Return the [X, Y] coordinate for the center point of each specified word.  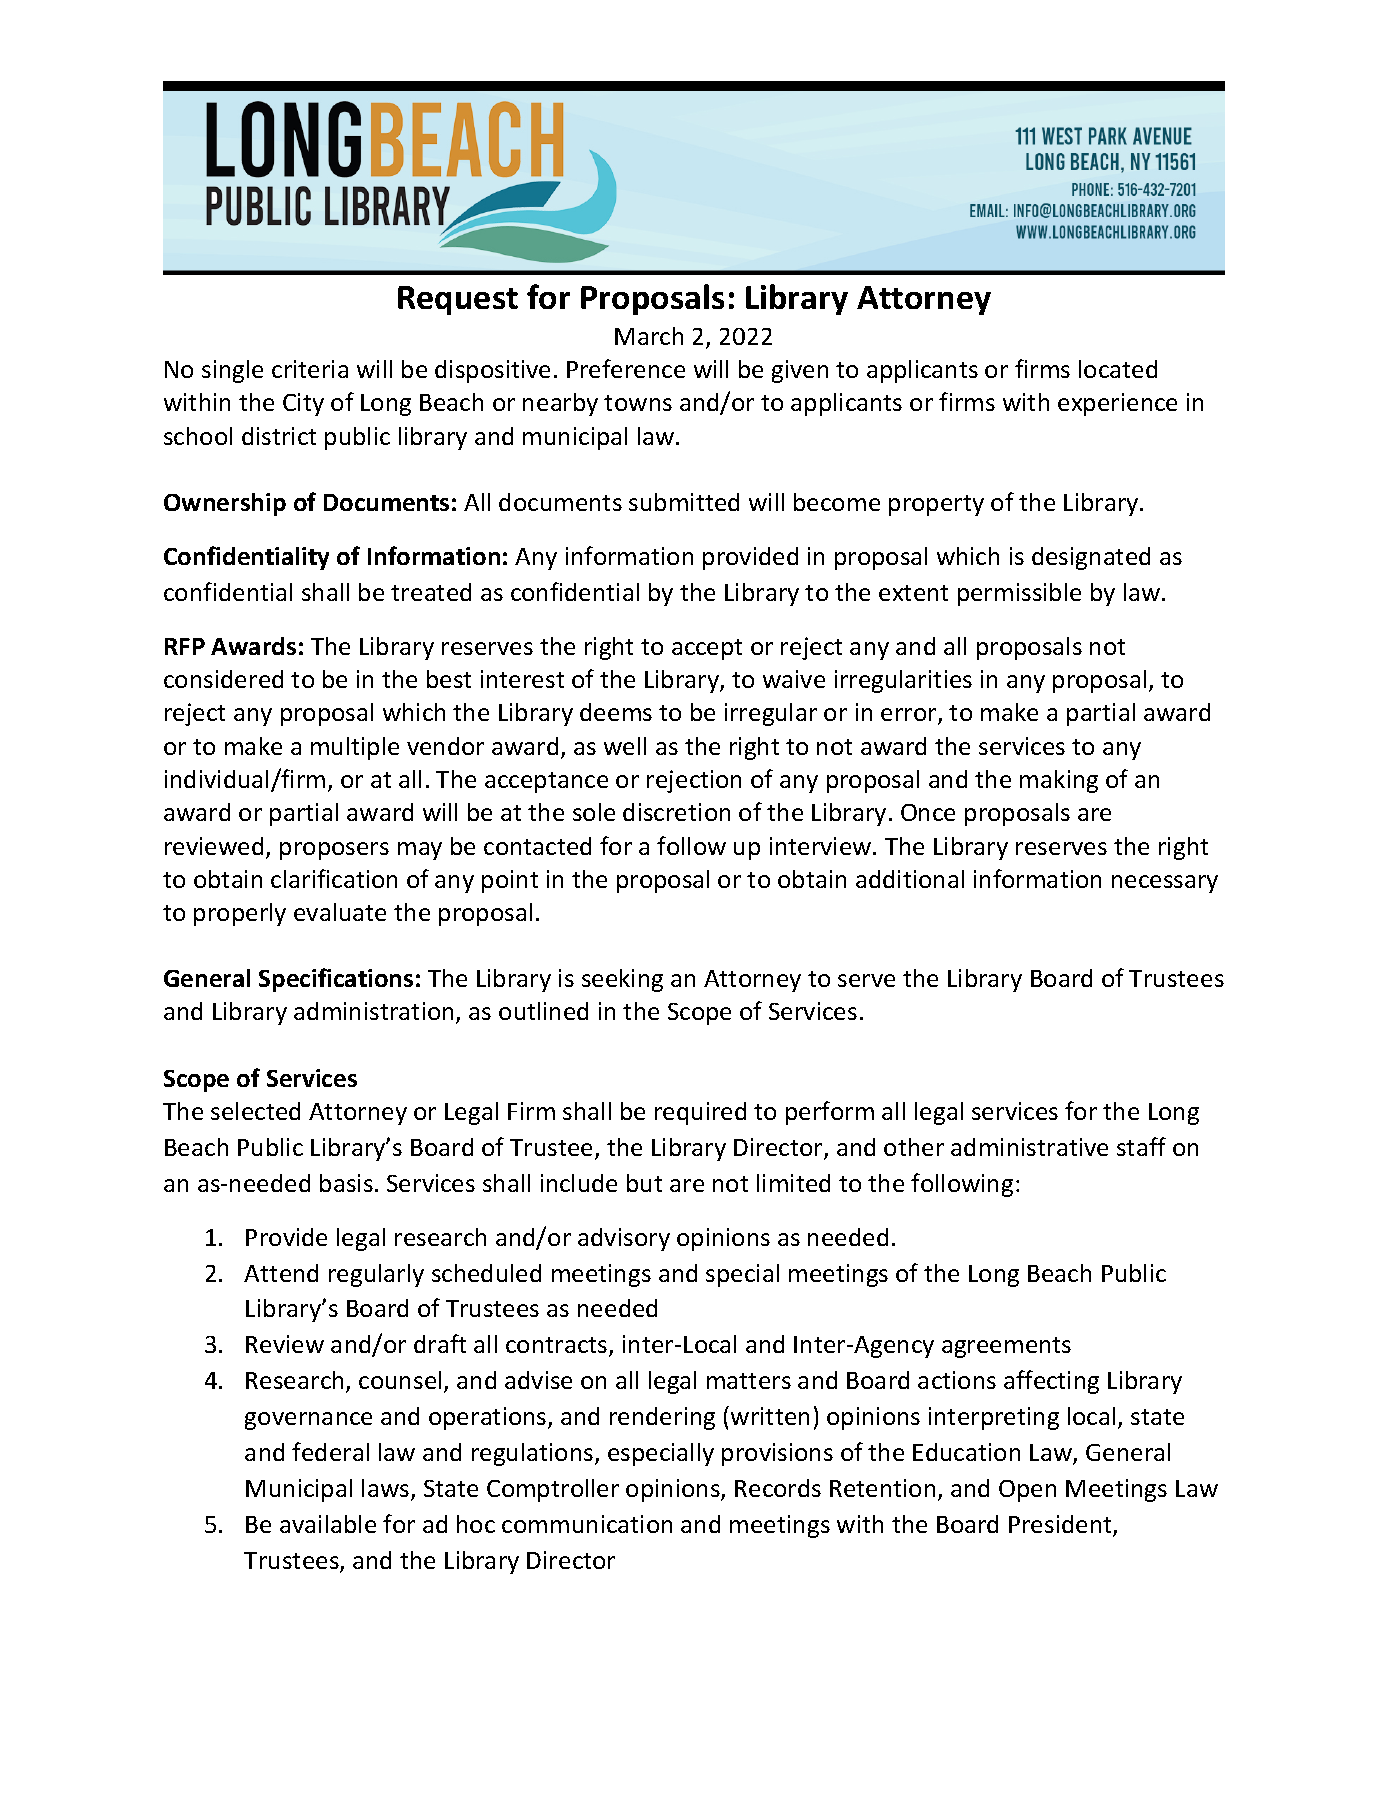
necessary [1165, 884]
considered [223, 679]
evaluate [340, 912]
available [328, 1524]
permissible [1019, 594]
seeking [622, 980]
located [1118, 369]
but [644, 1183]
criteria [310, 369]
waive [794, 679]
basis [346, 1183]
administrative [1029, 1147]
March [649, 336]
